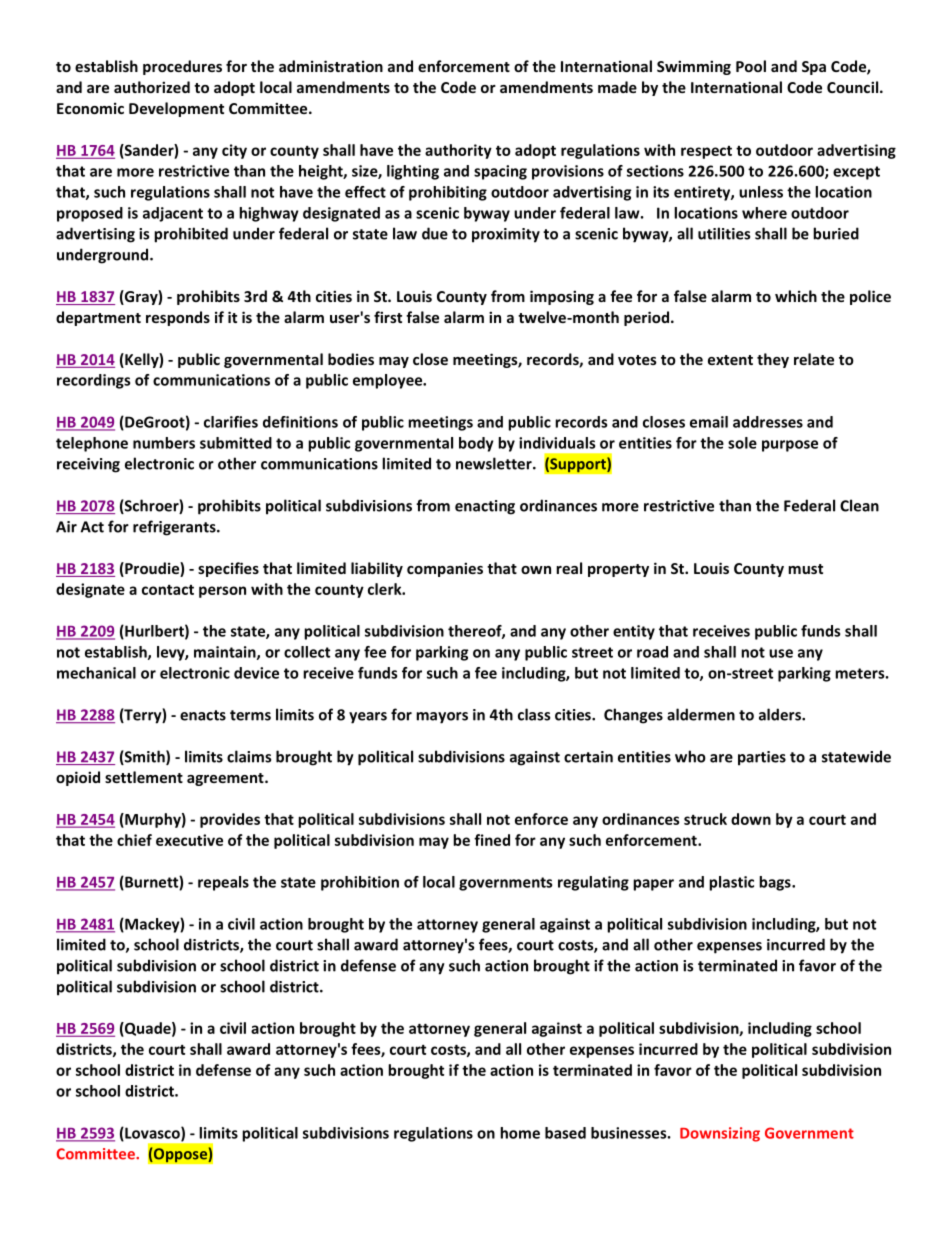 This screenshot has width=952, height=1233. What do you see at coordinates (565, 1133) in the screenshot?
I see `based` at bounding box center [565, 1133].
